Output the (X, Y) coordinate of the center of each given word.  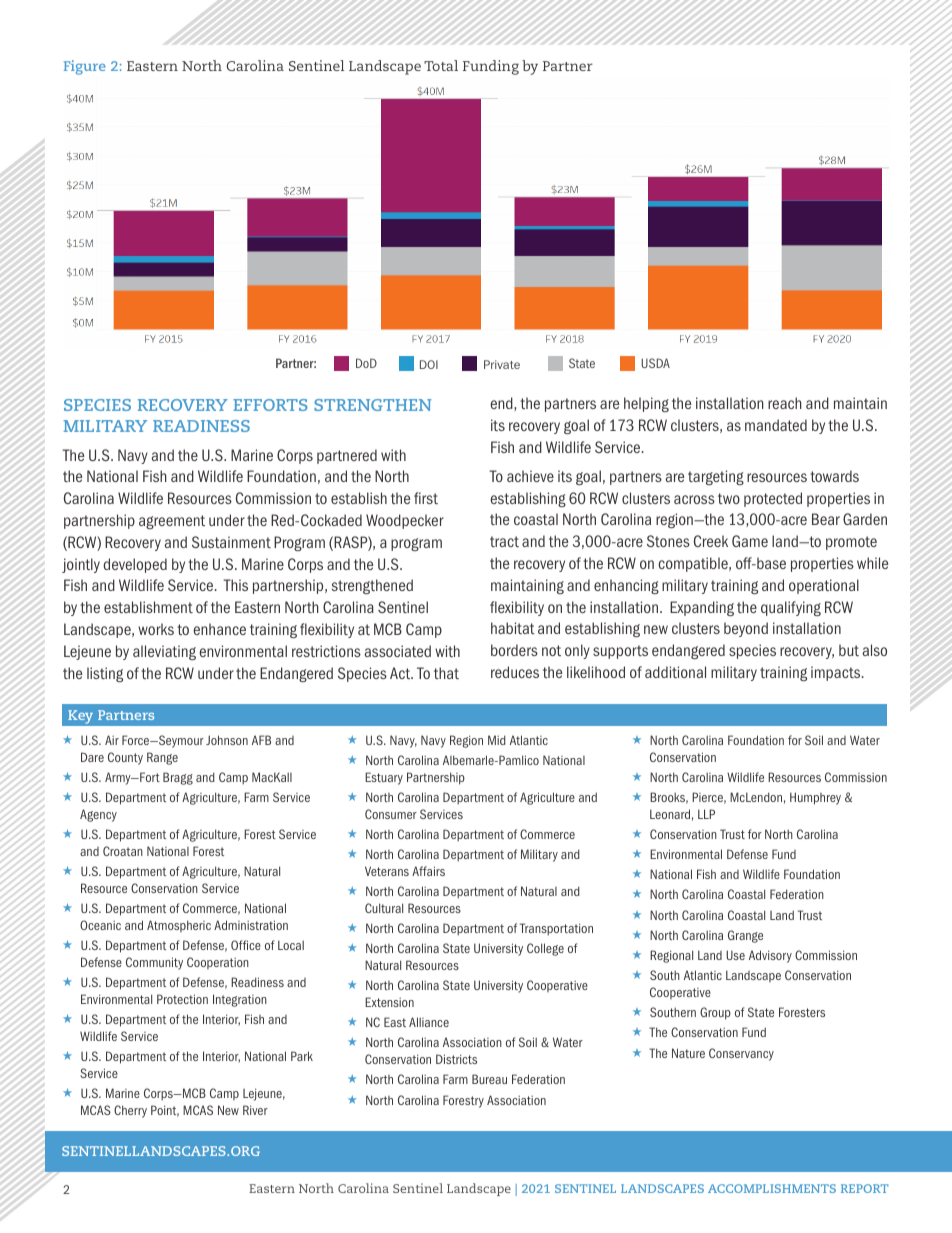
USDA (655, 363)
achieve (530, 476)
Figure (85, 67)
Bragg (178, 778)
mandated (776, 425)
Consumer (391, 814)
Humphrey (815, 798)
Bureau (489, 1079)
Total (441, 65)
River (255, 1110)
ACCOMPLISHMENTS (772, 1188)
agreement (172, 522)
